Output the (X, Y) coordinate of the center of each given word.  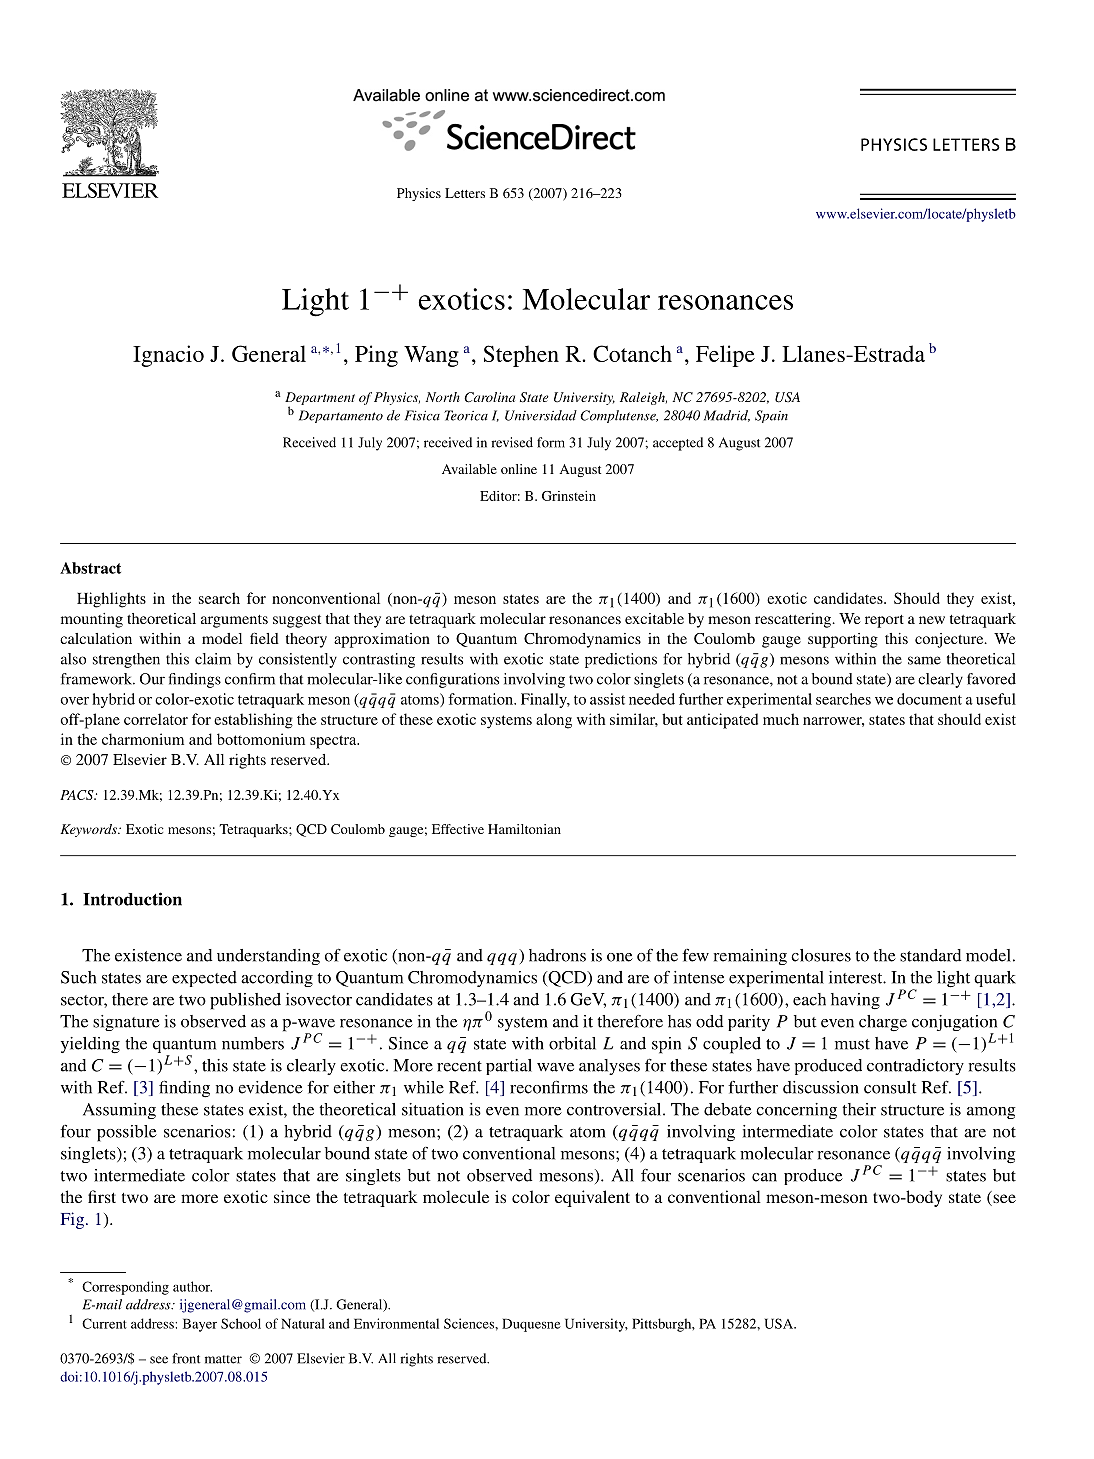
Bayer (200, 1325)
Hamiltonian (524, 829)
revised (512, 442)
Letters (465, 193)
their (859, 1109)
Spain (771, 416)
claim (213, 659)
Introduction (132, 899)
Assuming (119, 1111)
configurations (452, 680)
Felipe (725, 356)
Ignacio (168, 356)
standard (930, 955)
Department (320, 399)
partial (509, 1067)
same (924, 660)
